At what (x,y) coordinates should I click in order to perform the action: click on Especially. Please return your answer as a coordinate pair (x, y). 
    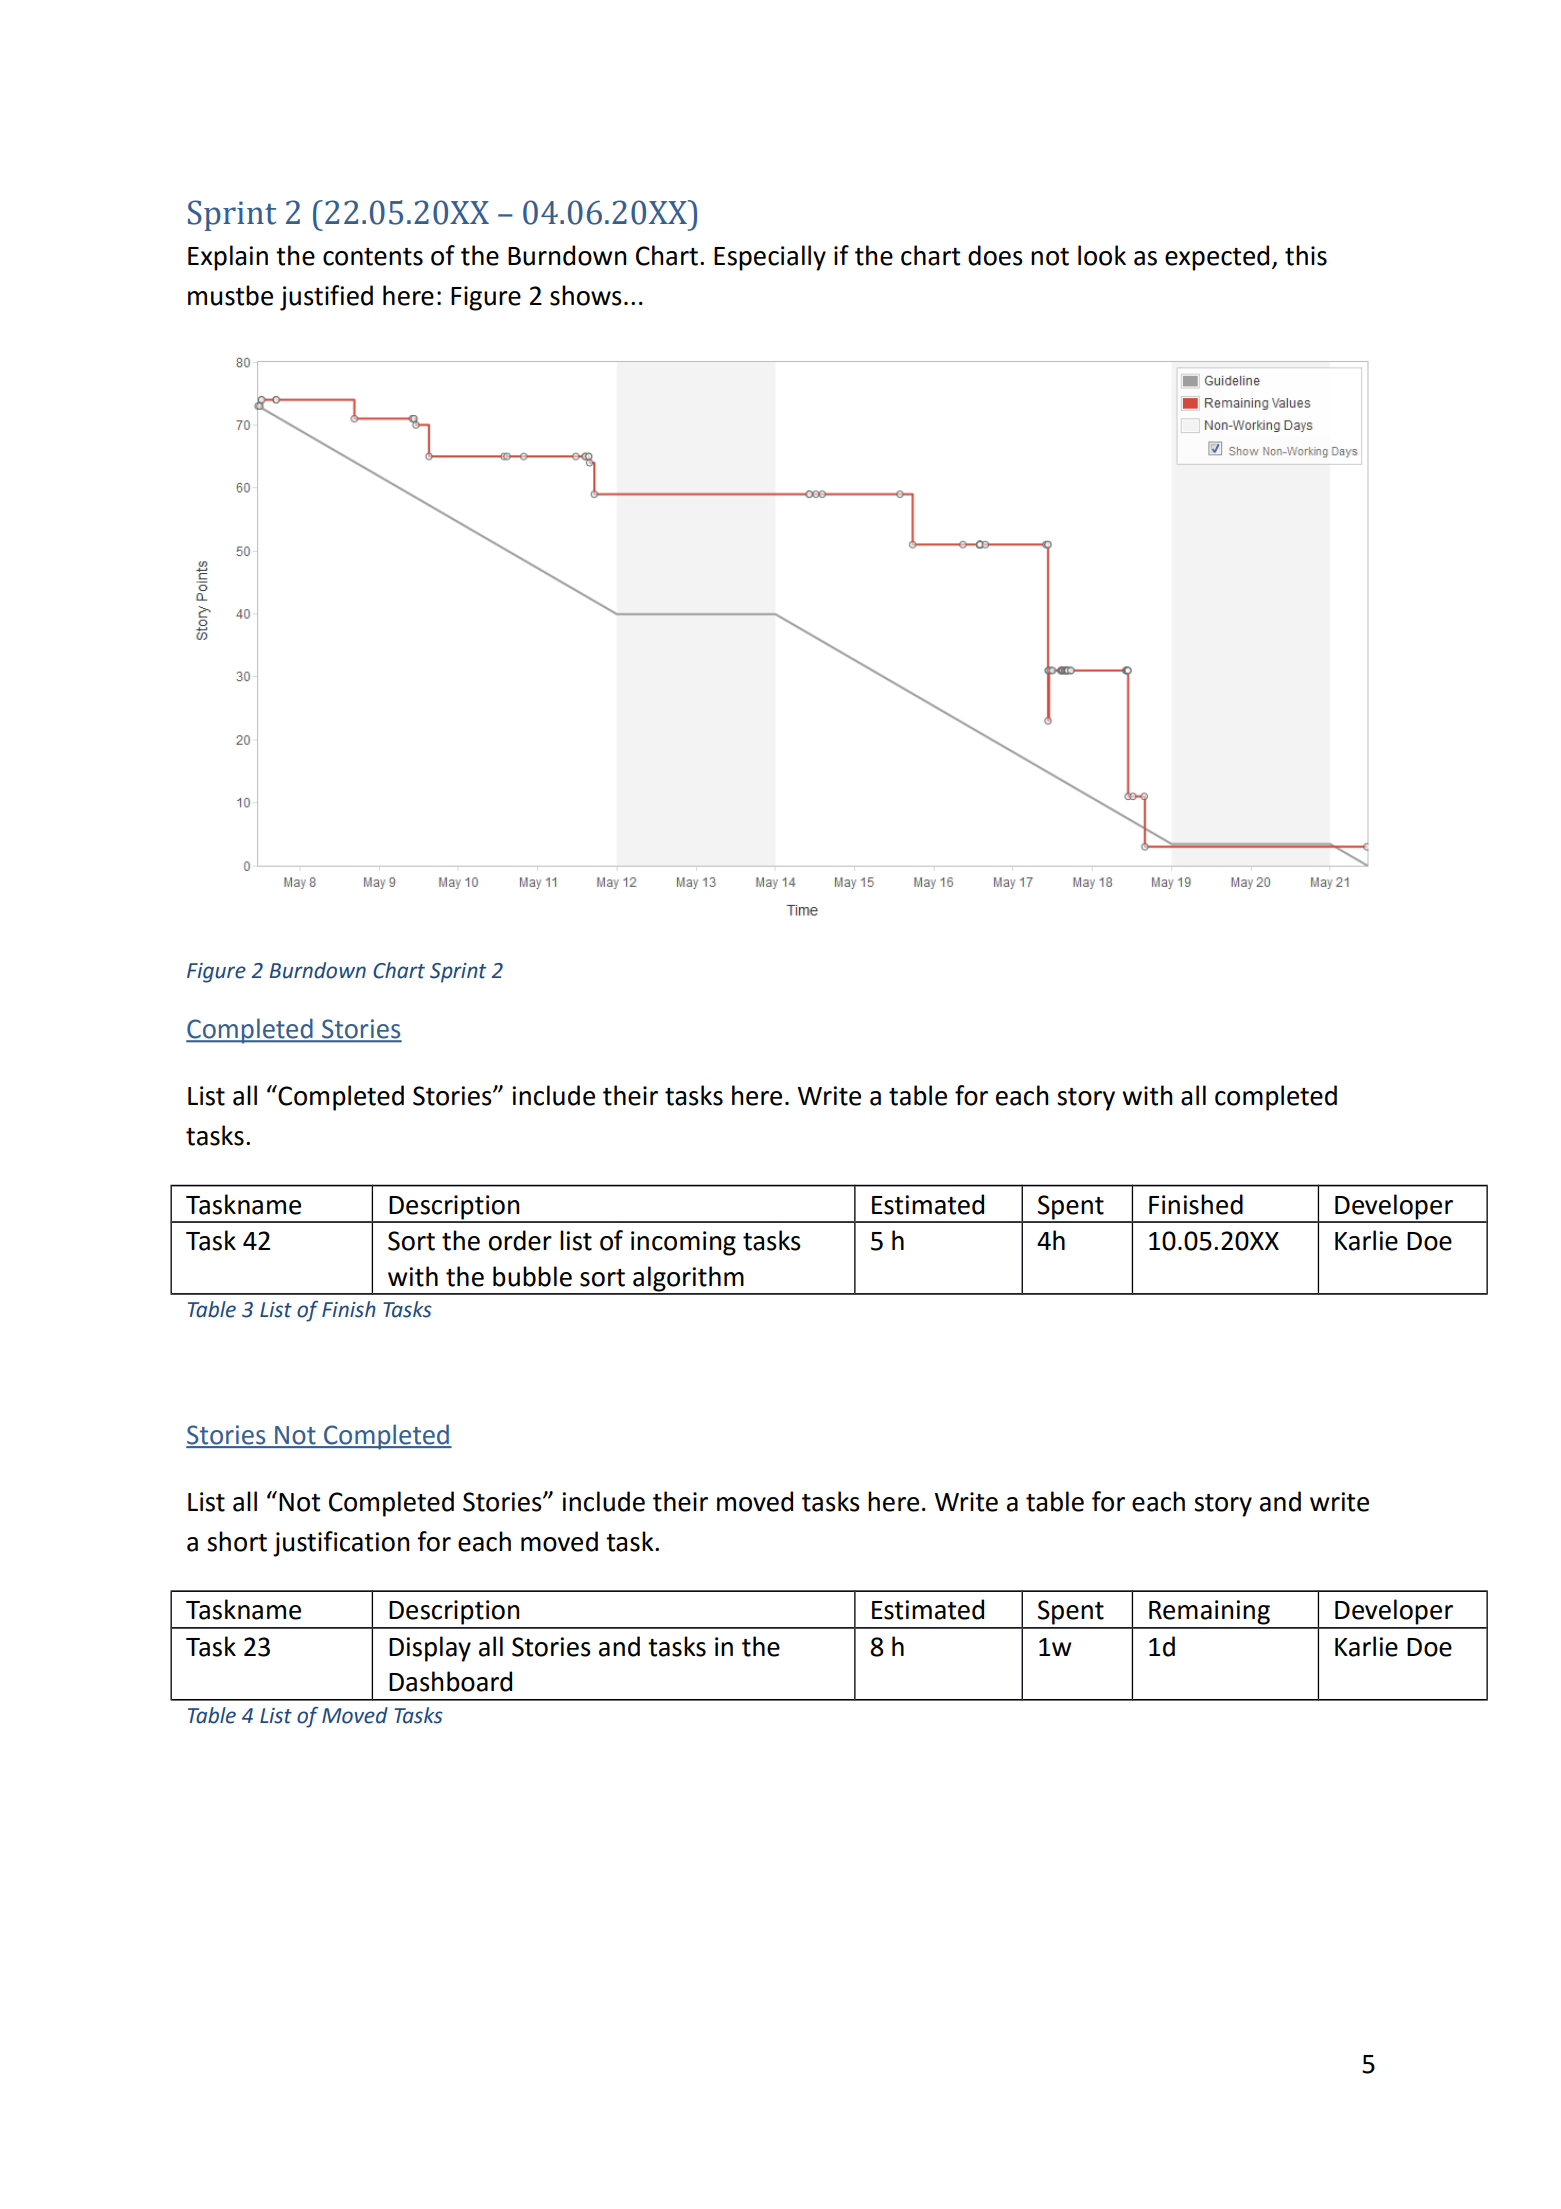
    Looking at the image, I should click on (770, 258).
